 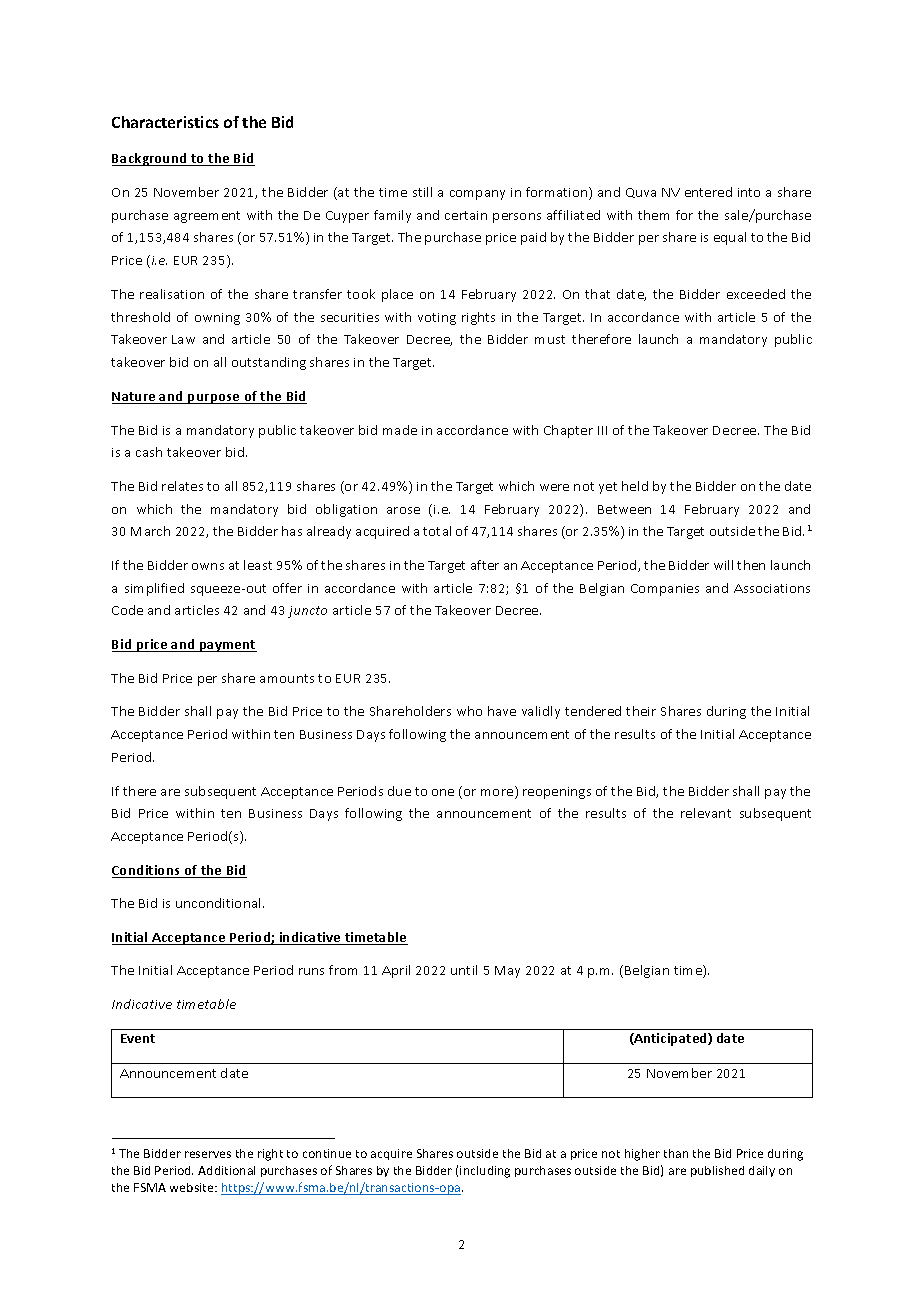 I want to click on total, so click(x=437, y=531).
